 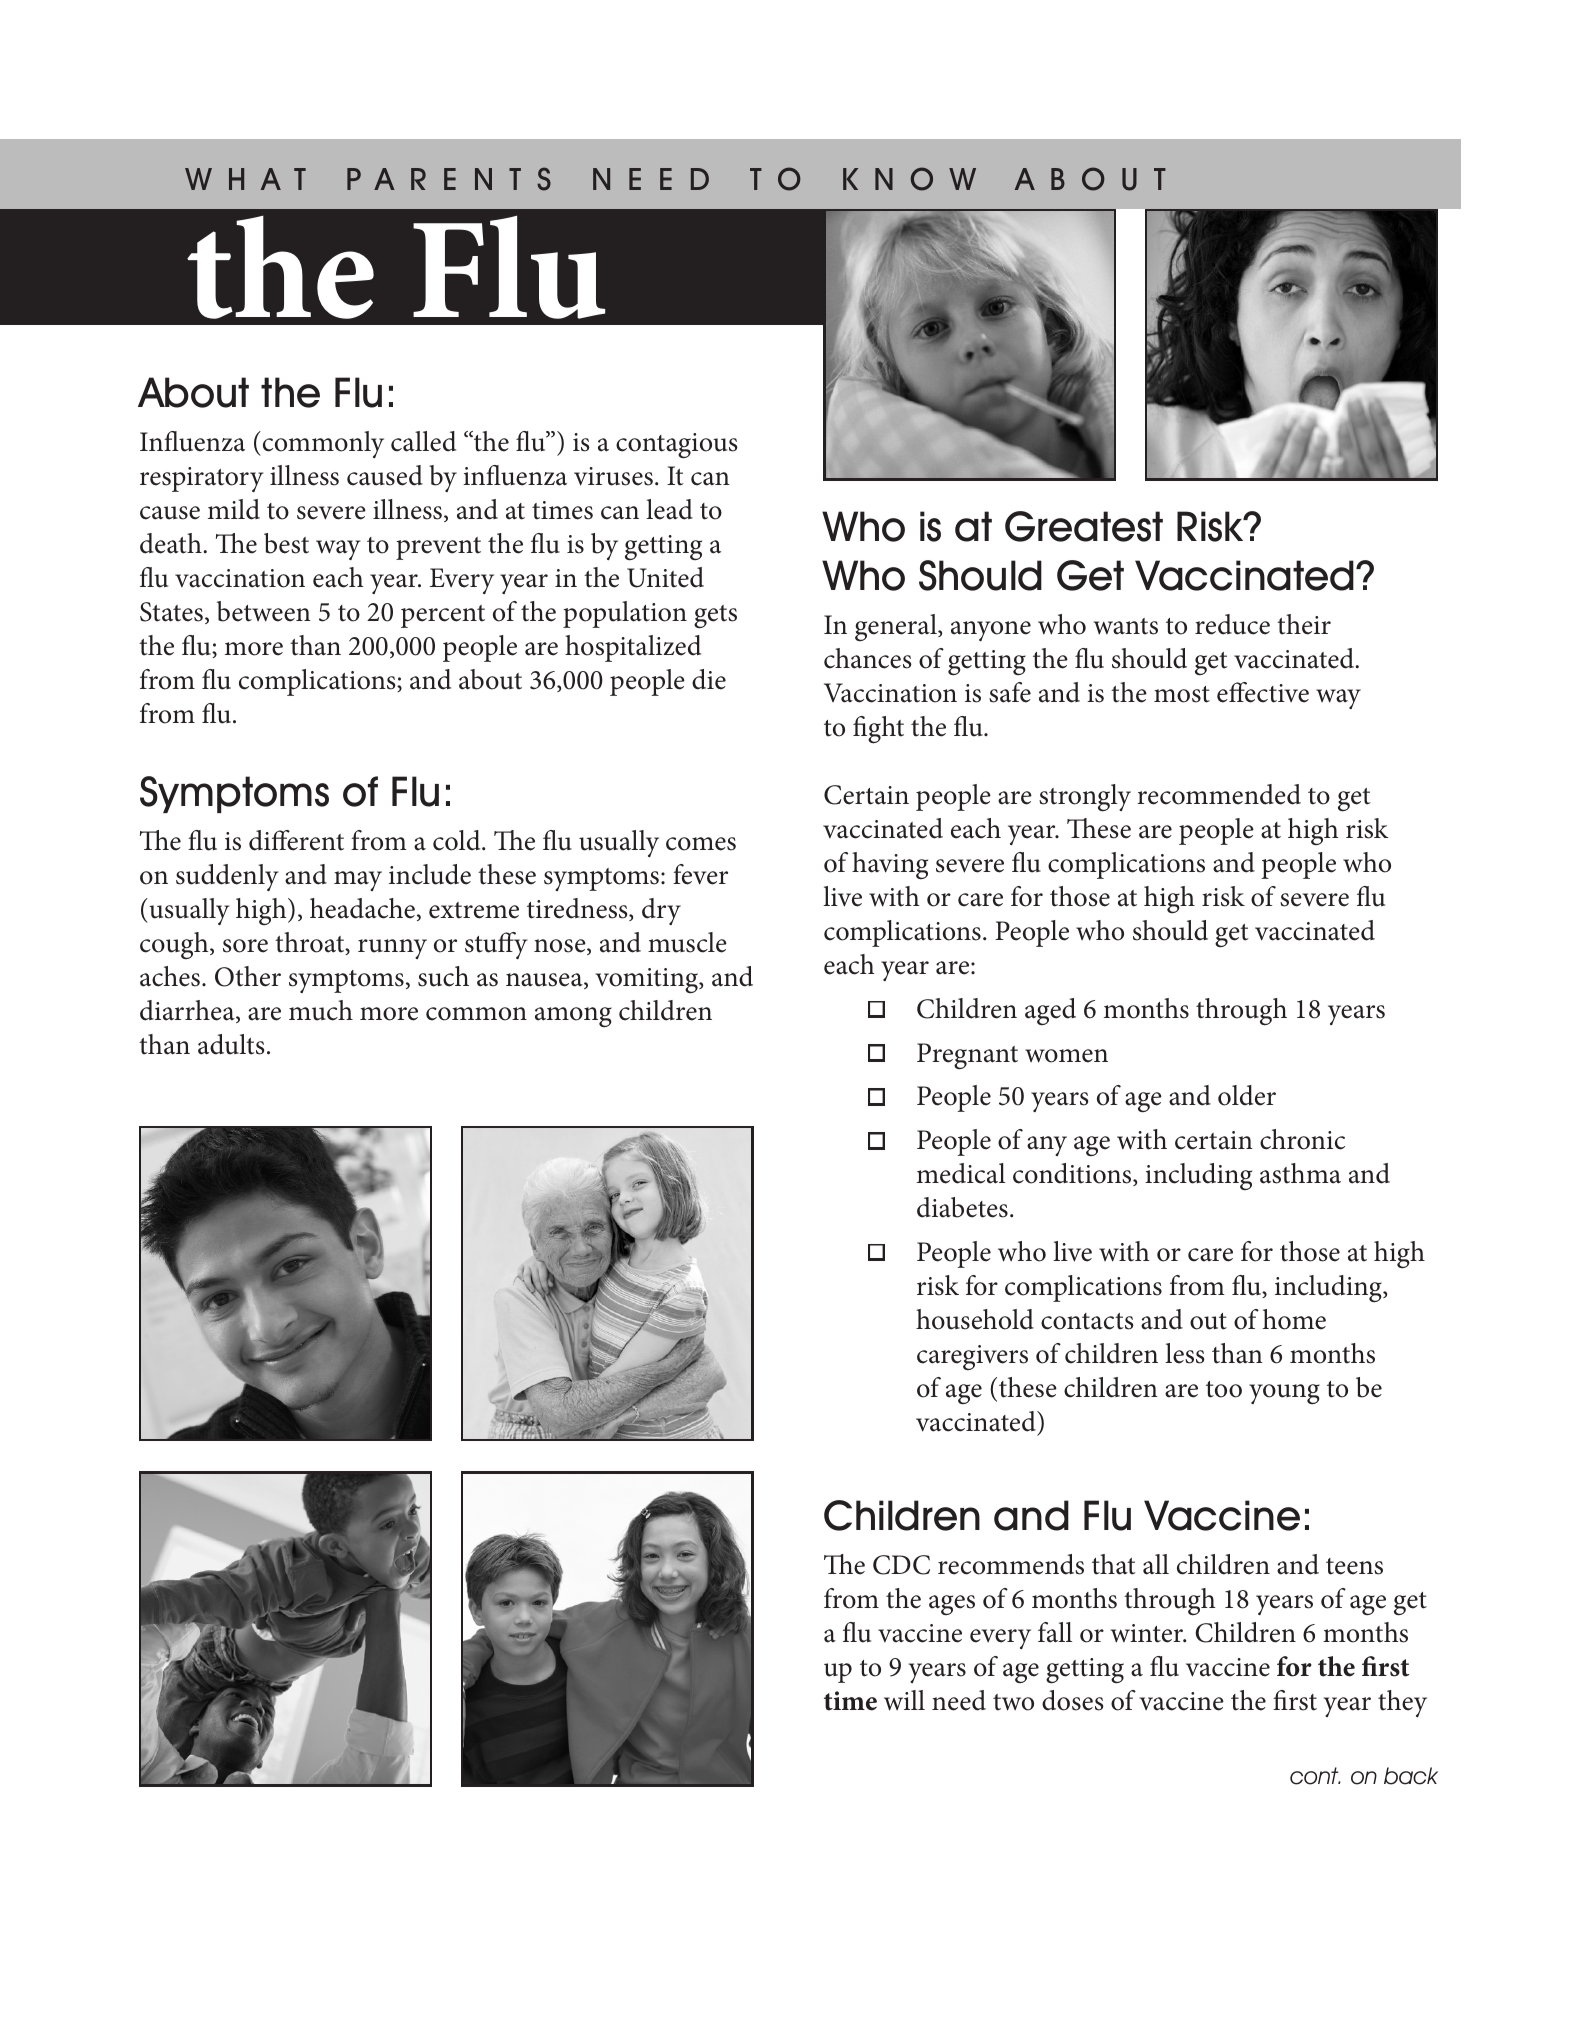 I want to click on will, so click(x=904, y=1700).
